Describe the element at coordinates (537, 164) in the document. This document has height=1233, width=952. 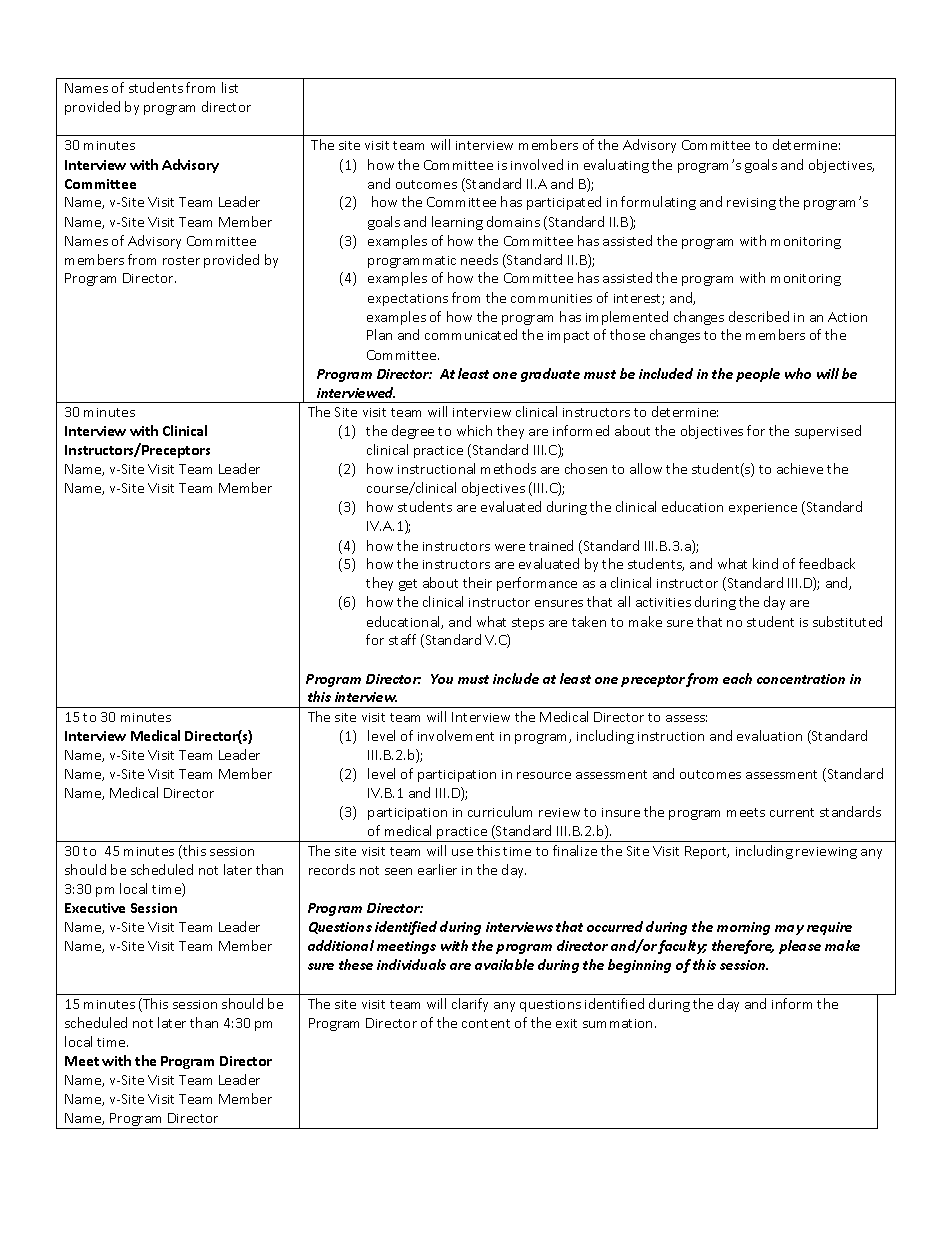
I see `involved` at that location.
